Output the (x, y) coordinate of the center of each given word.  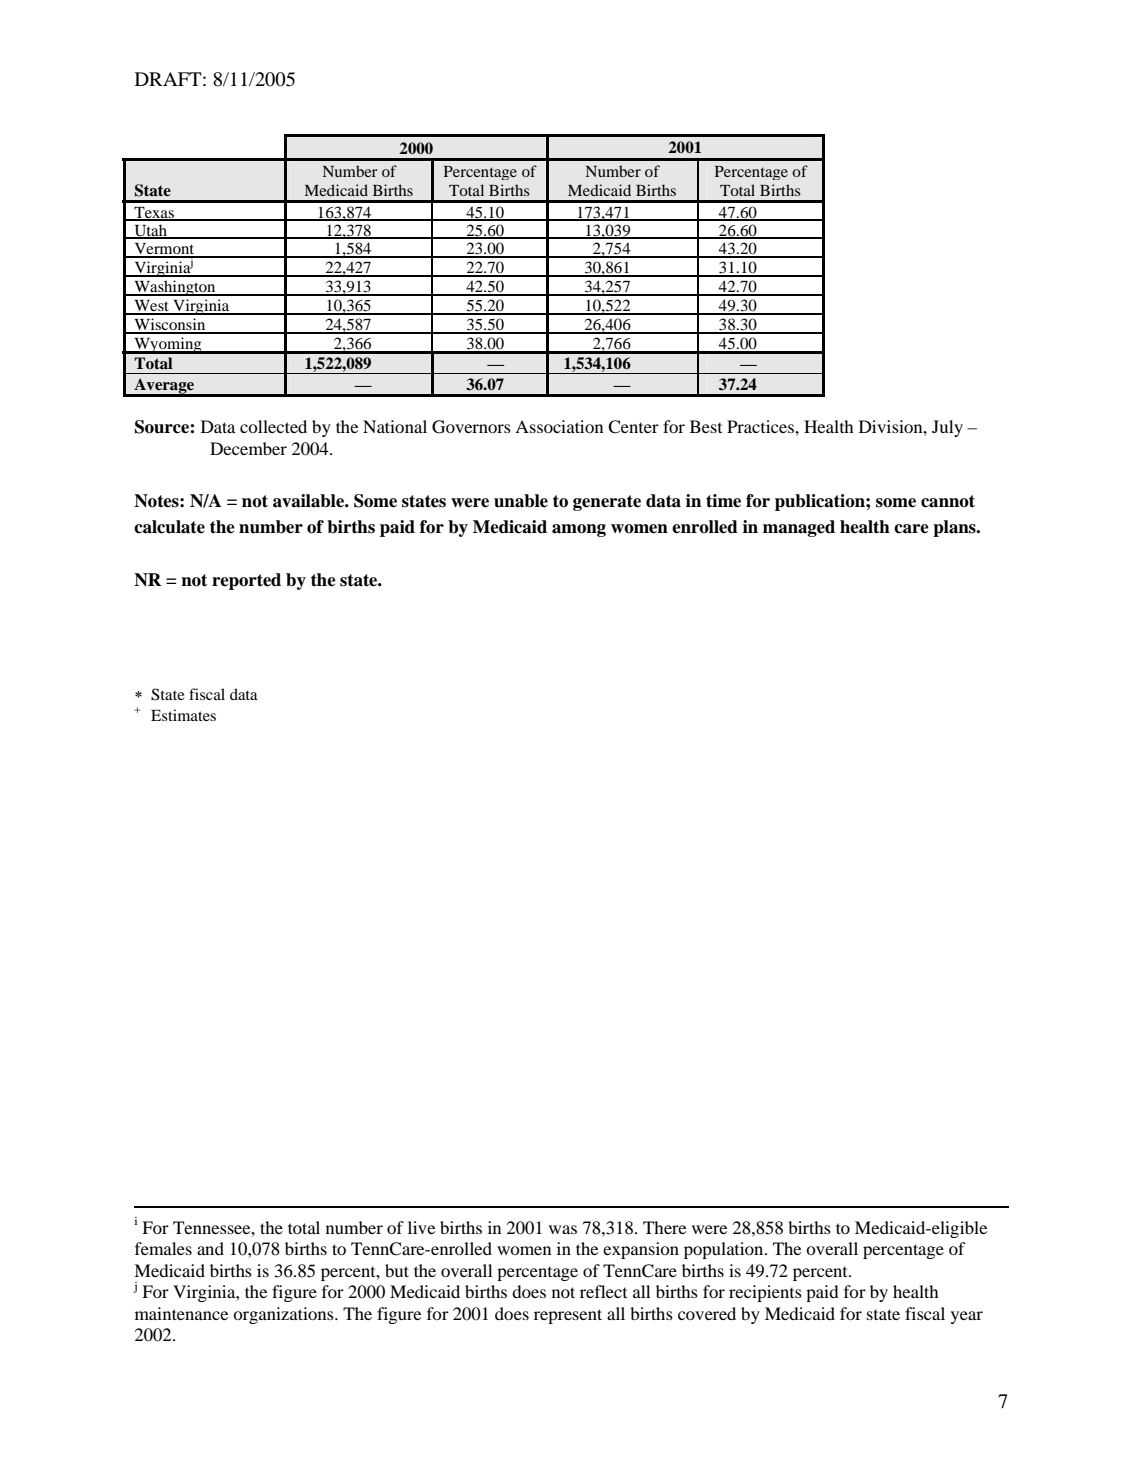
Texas (154, 214)
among (579, 530)
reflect (603, 1291)
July (947, 428)
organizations (284, 1315)
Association (559, 426)
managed (799, 528)
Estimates (183, 715)
